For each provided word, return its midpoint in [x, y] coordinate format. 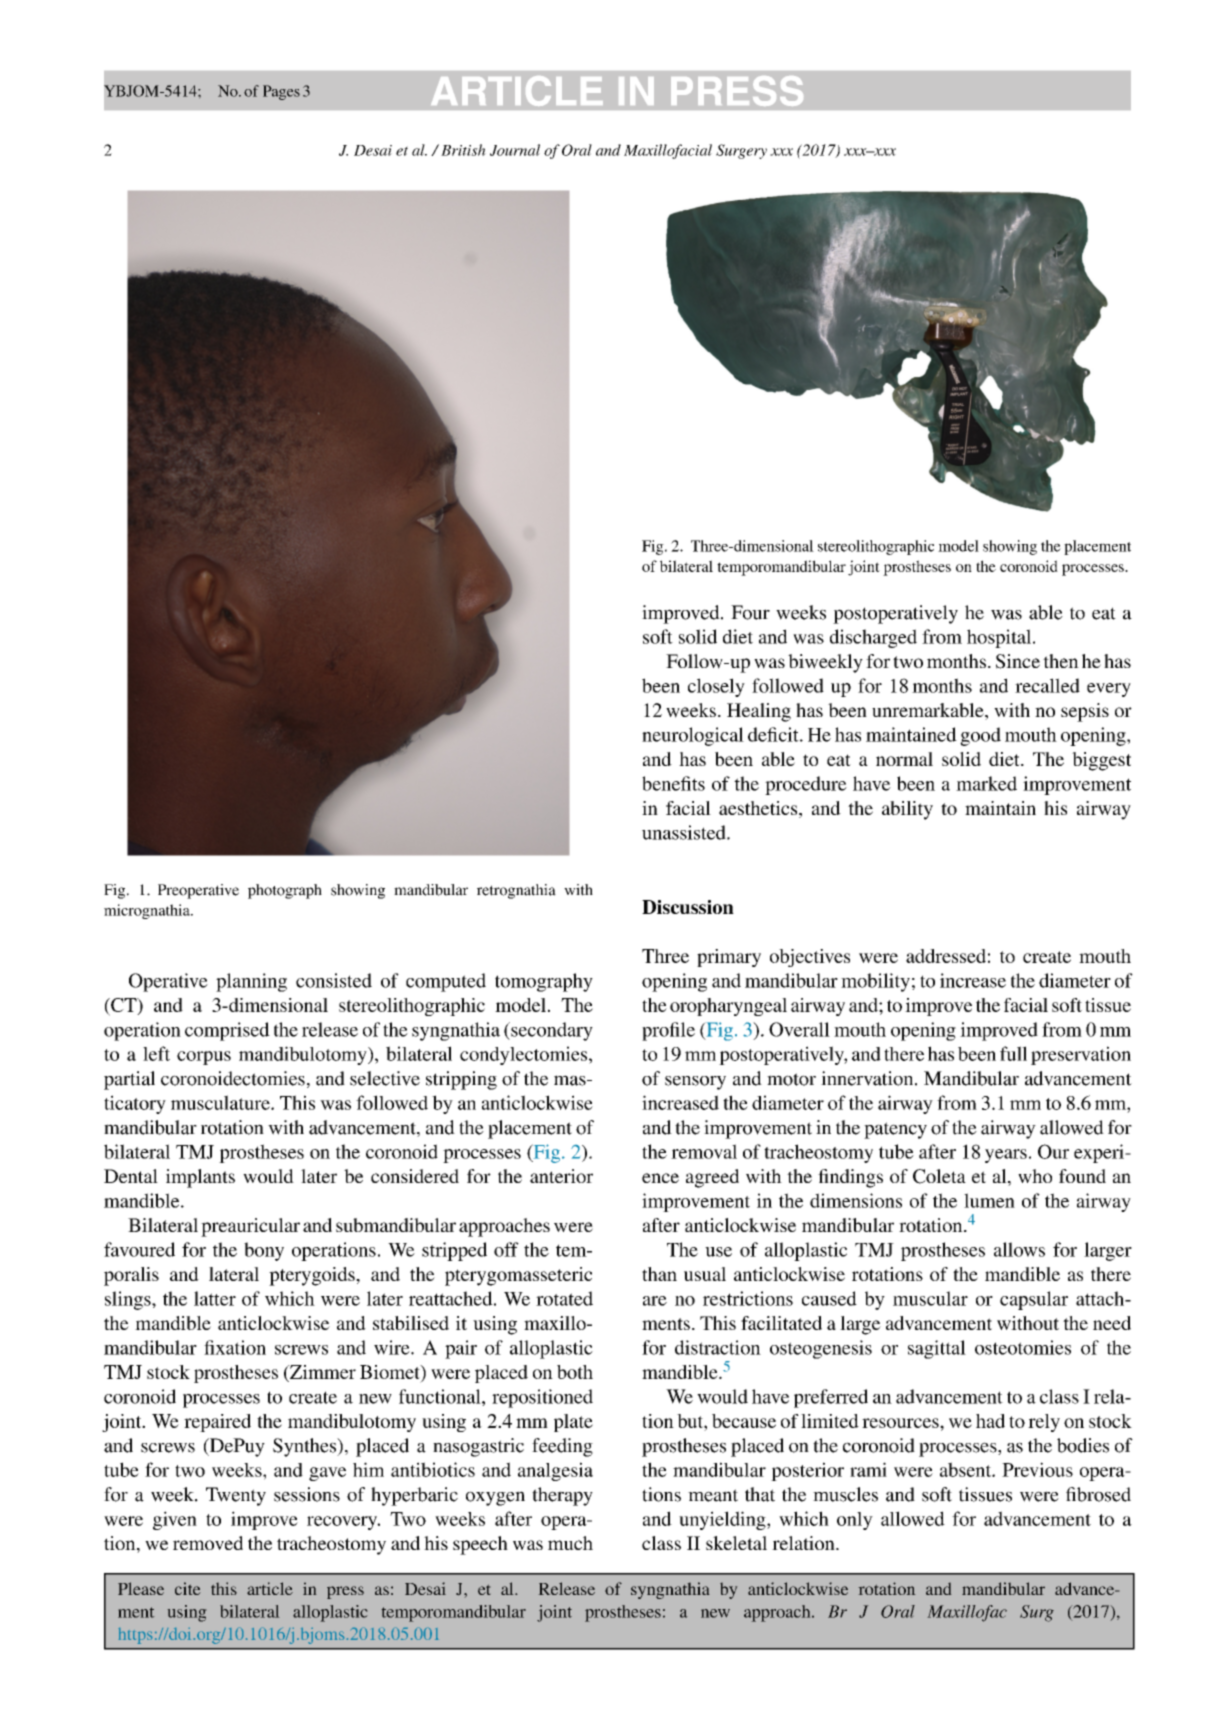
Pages [281, 92]
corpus [204, 1058]
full [1013, 1053]
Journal [515, 150]
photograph [285, 891]
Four [750, 612]
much [570, 1543]
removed [208, 1543]
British [463, 150]
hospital [1000, 638]
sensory [695, 1083]
